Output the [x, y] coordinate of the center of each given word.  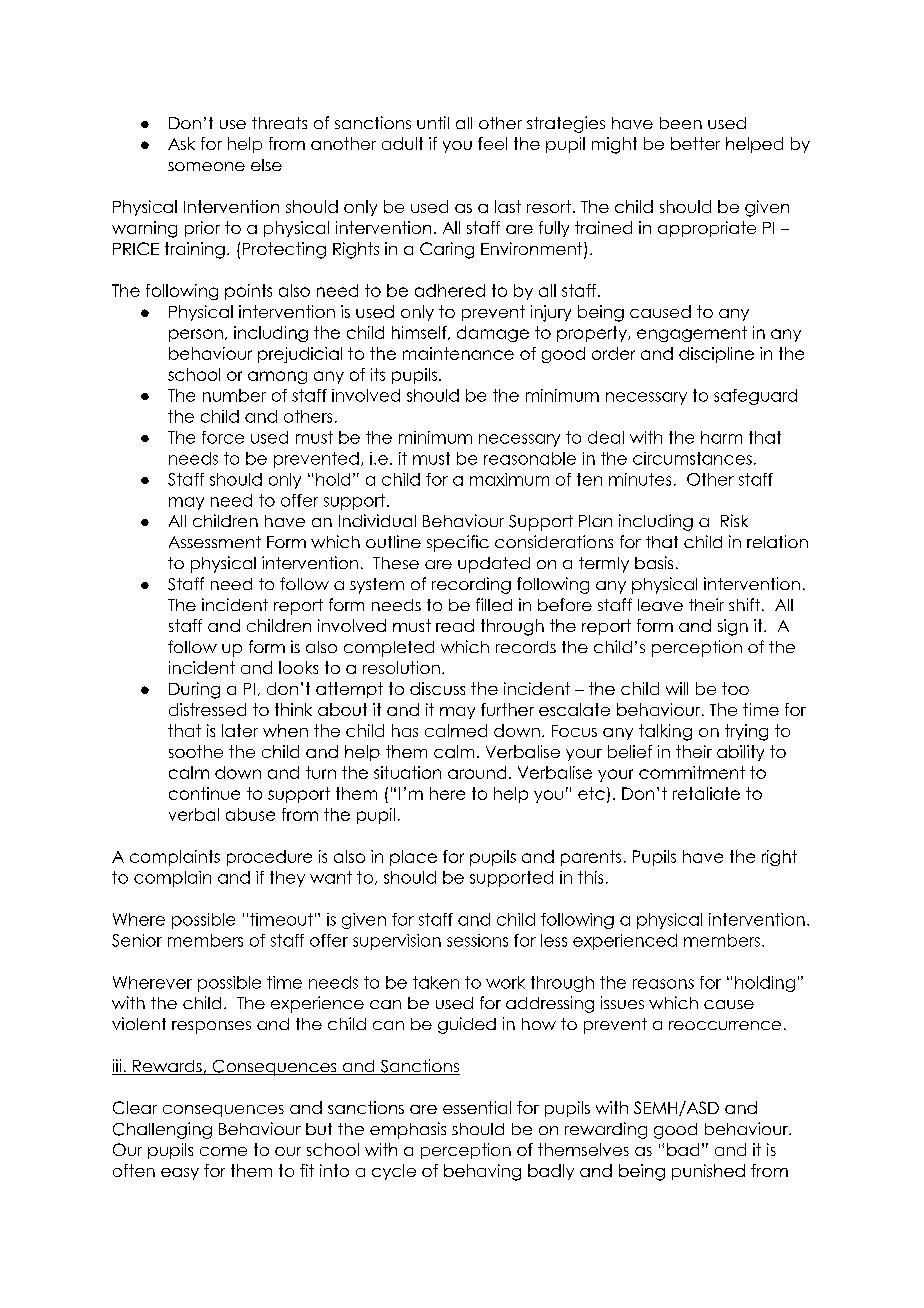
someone [206, 166]
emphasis [408, 1130]
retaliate [706, 793]
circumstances [692, 458]
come [223, 1151]
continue [204, 793]
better [695, 143]
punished [708, 1172]
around [477, 772]
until [433, 122]
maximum [509, 479]
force [223, 437]
